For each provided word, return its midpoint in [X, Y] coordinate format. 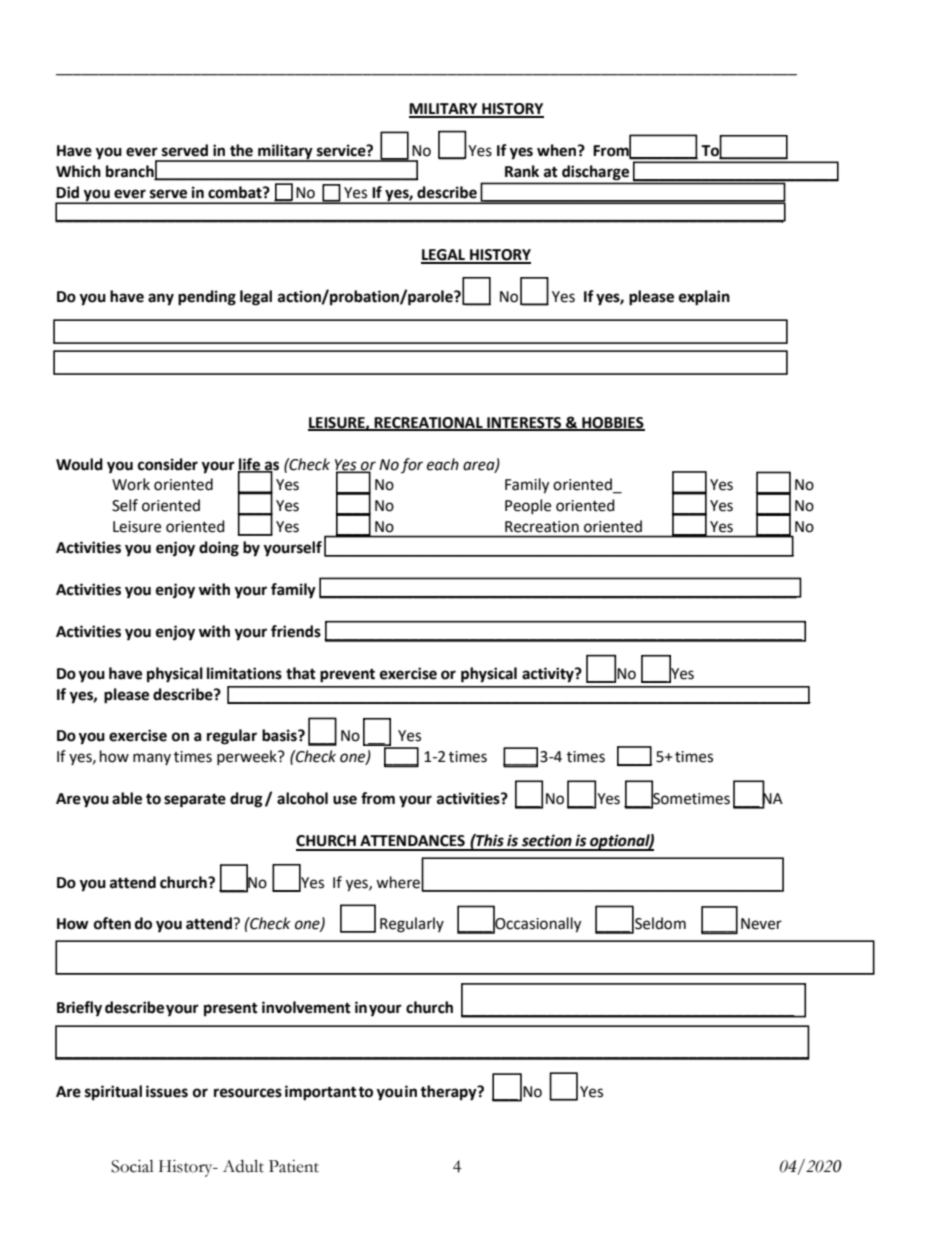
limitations [244, 673]
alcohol [302, 798]
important [321, 1093]
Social [132, 1166]
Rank [522, 171]
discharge [595, 172]
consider [168, 464]
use [345, 800]
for [412, 465]
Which [78, 171]
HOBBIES [612, 423]
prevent [347, 676]
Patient [294, 1166]
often [112, 923]
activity [549, 675]
